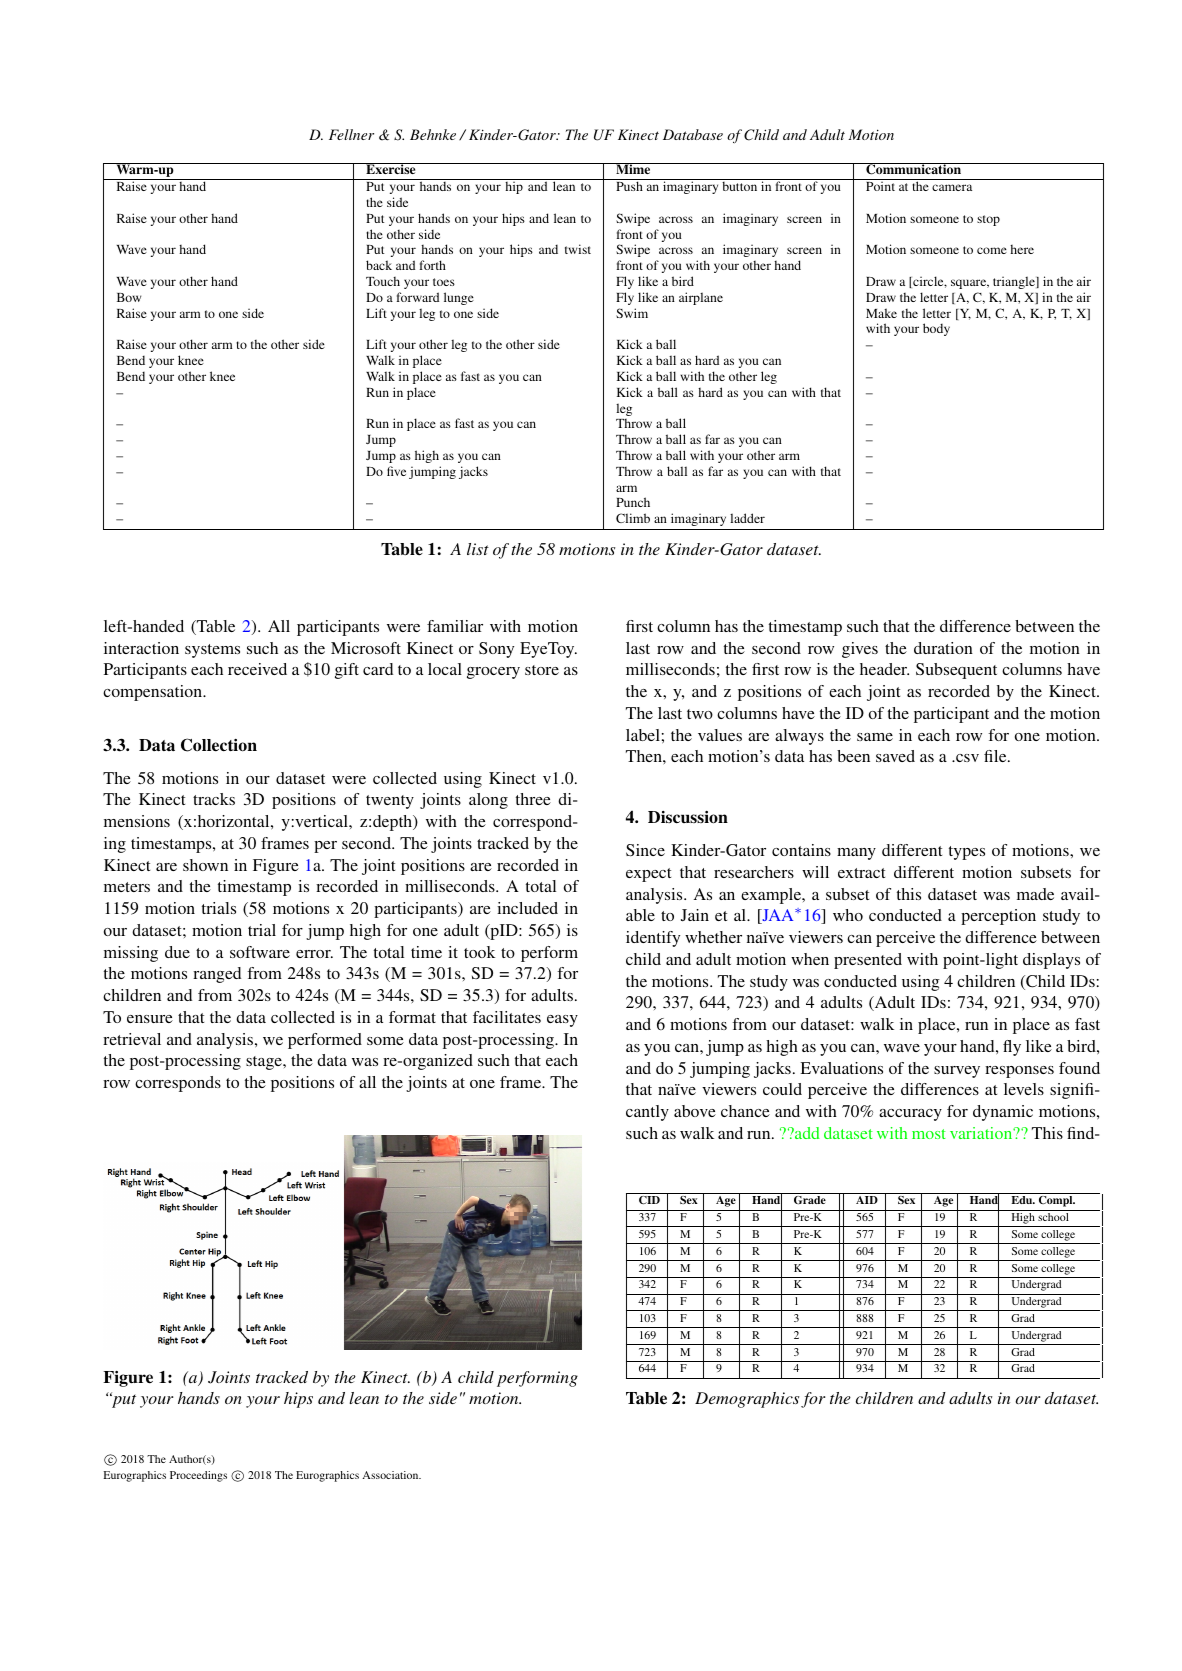  I want to click on Push, so click(629, 186).
